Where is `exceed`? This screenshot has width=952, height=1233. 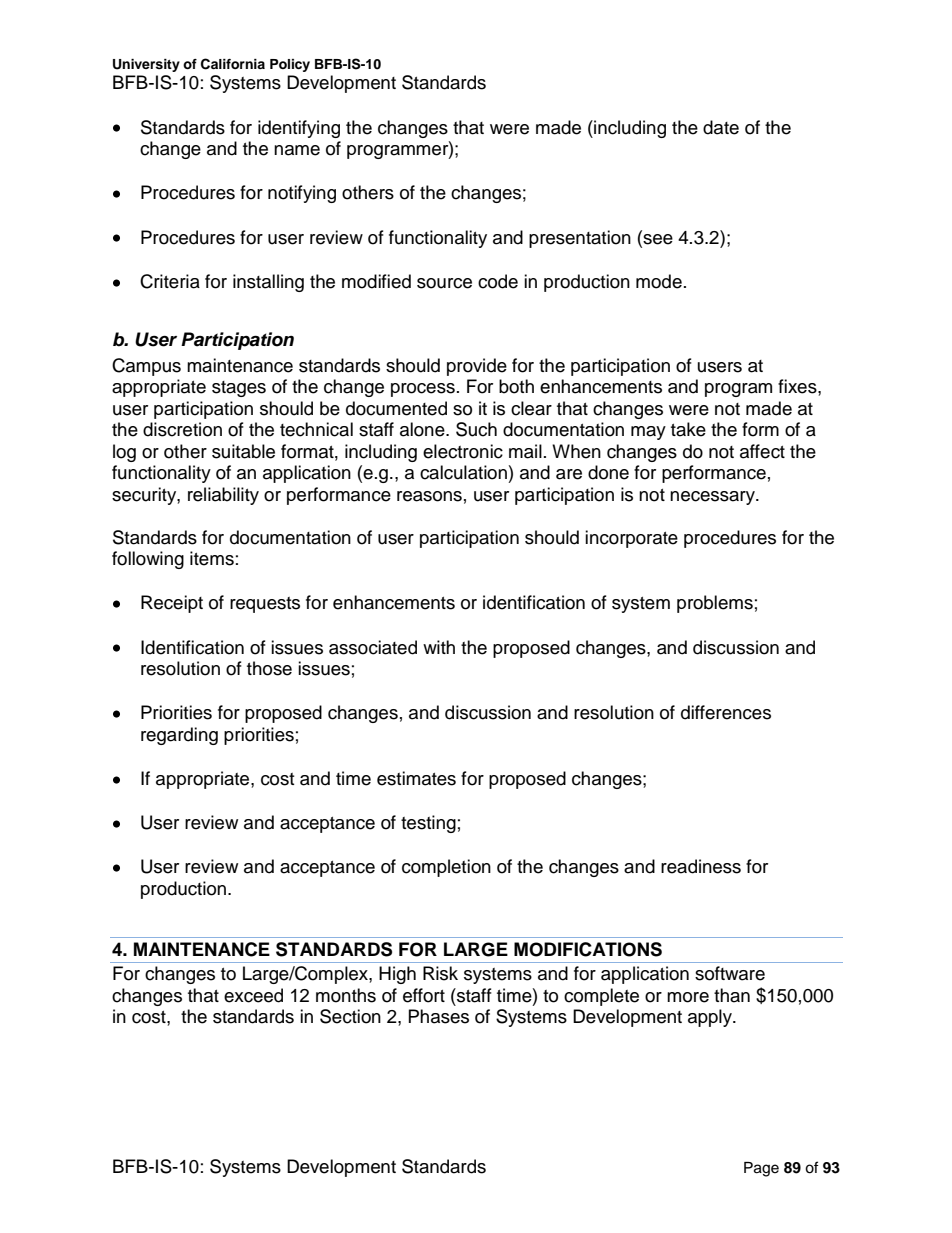 exceed is located at coordinates (253, 995).
